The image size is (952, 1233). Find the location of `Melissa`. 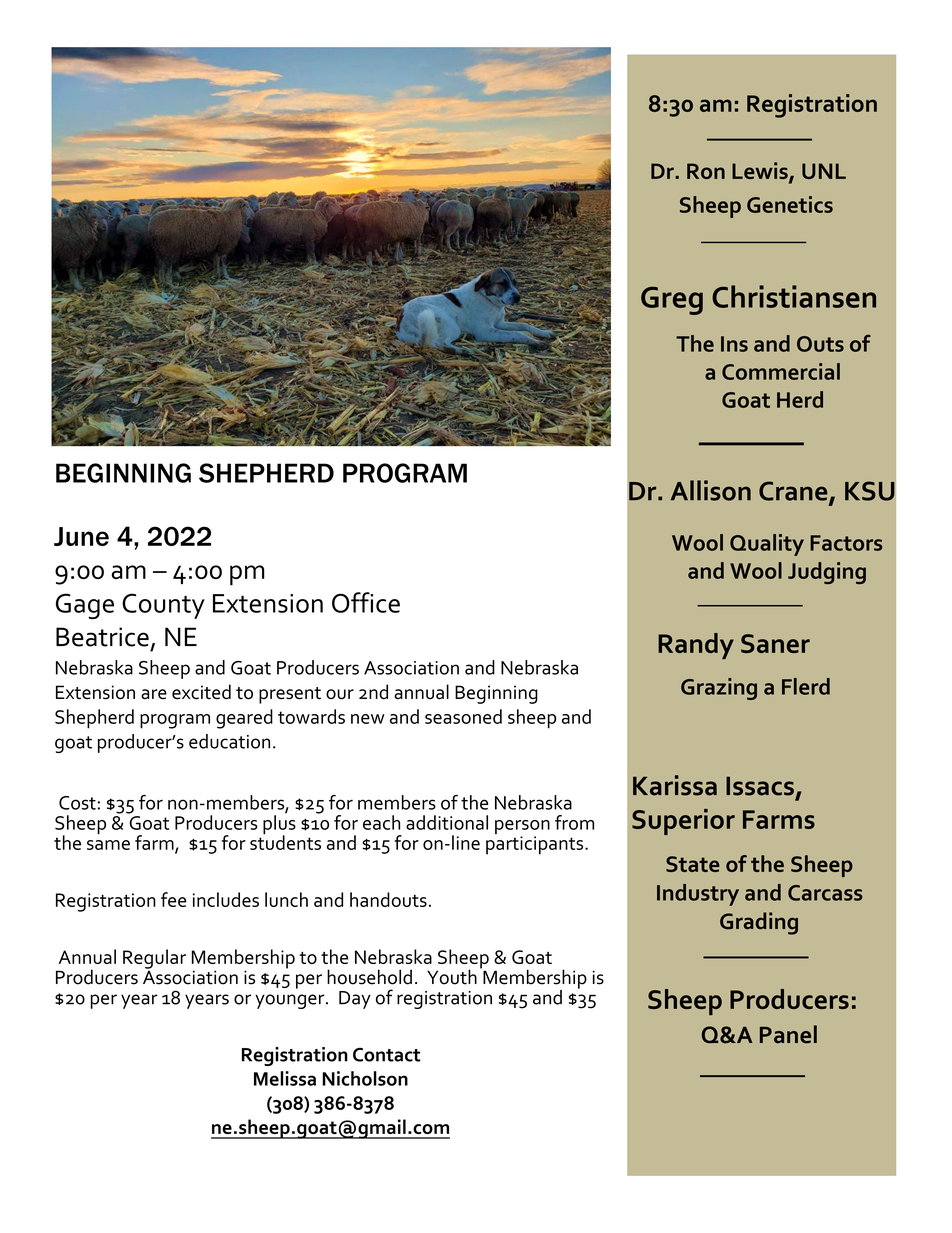

Melissa is located at coordinates (285, 1078).
